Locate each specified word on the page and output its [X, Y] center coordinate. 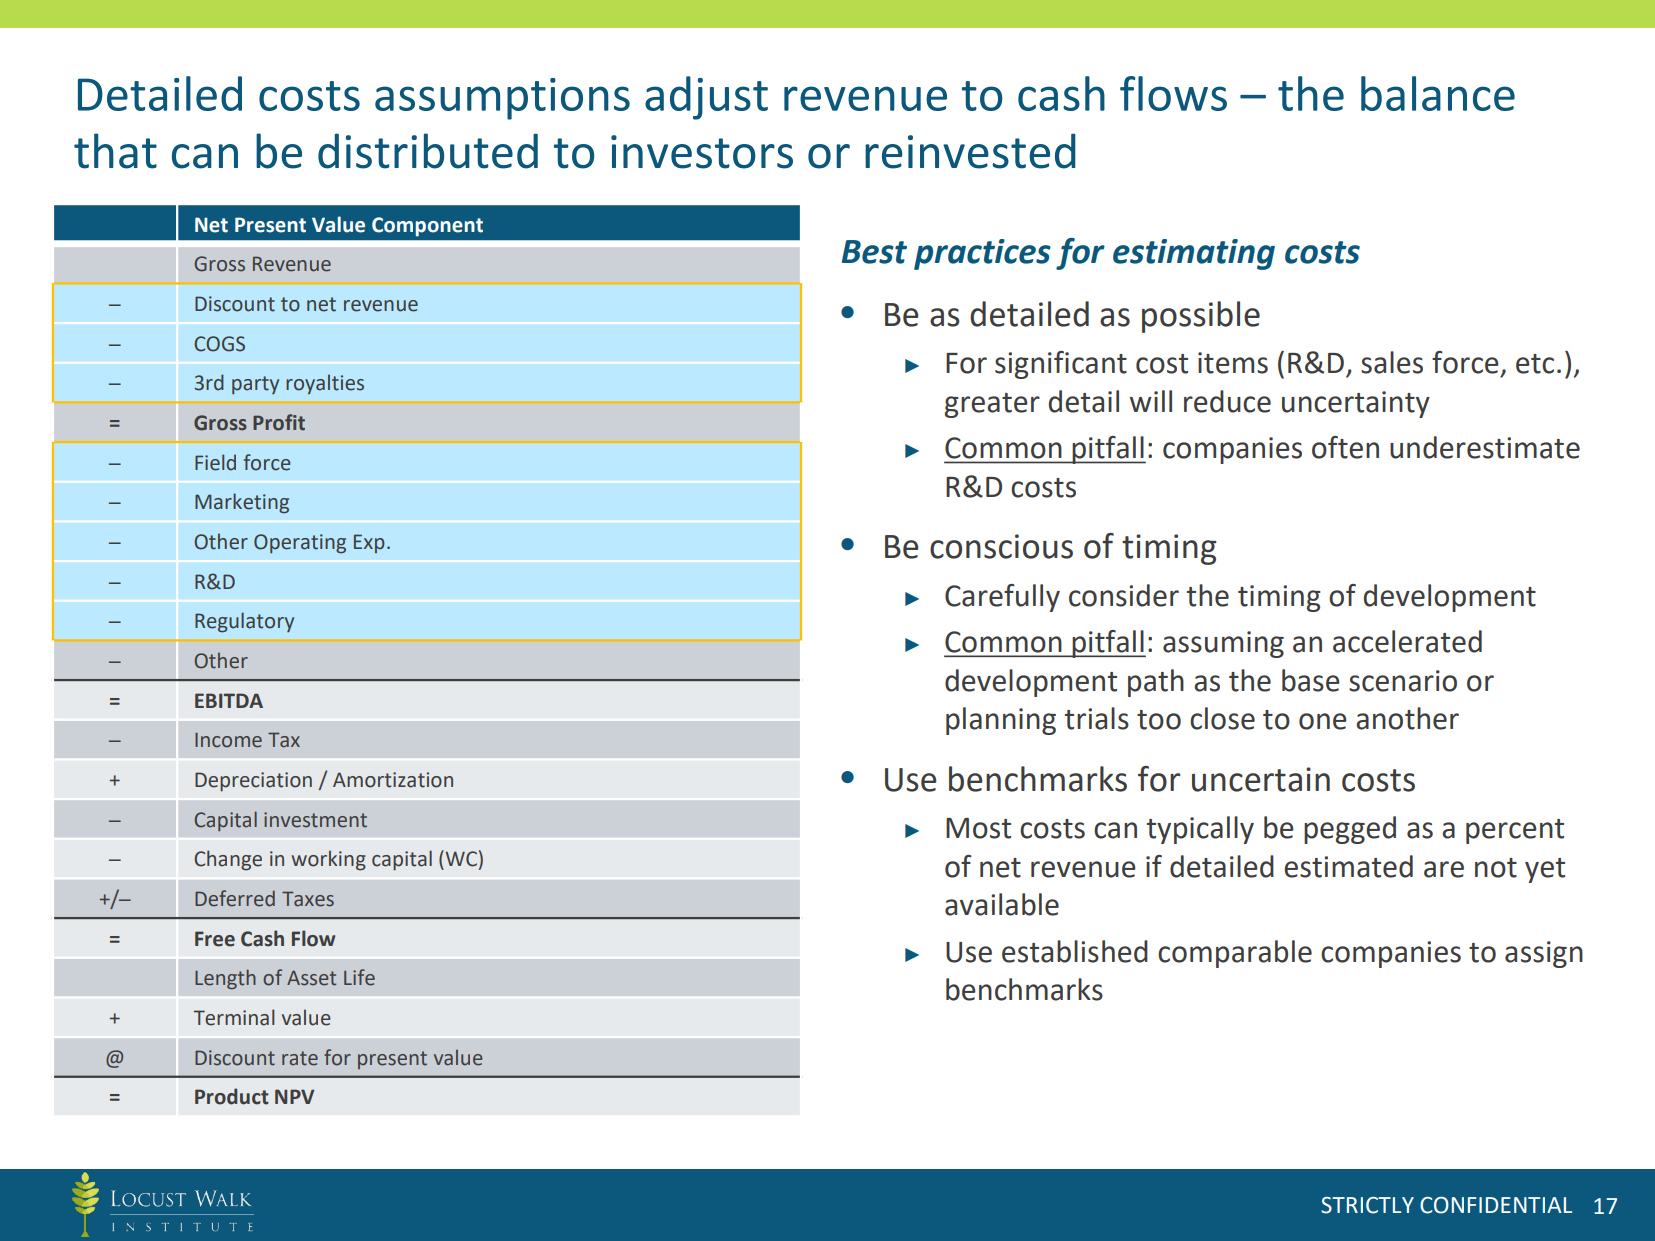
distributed [428, 151]
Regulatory [244, 622]
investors [702, 152]
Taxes [308, 899]
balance [1438, 93]
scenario [1403, 681]
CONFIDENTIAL [1496, 1205]
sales [1392, 362]
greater [992, 405]
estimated [1348, 866]
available [1002, 904]
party [255, 385]
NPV [294, 1096]
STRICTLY [1367, 1205]
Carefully [1002, 598]
